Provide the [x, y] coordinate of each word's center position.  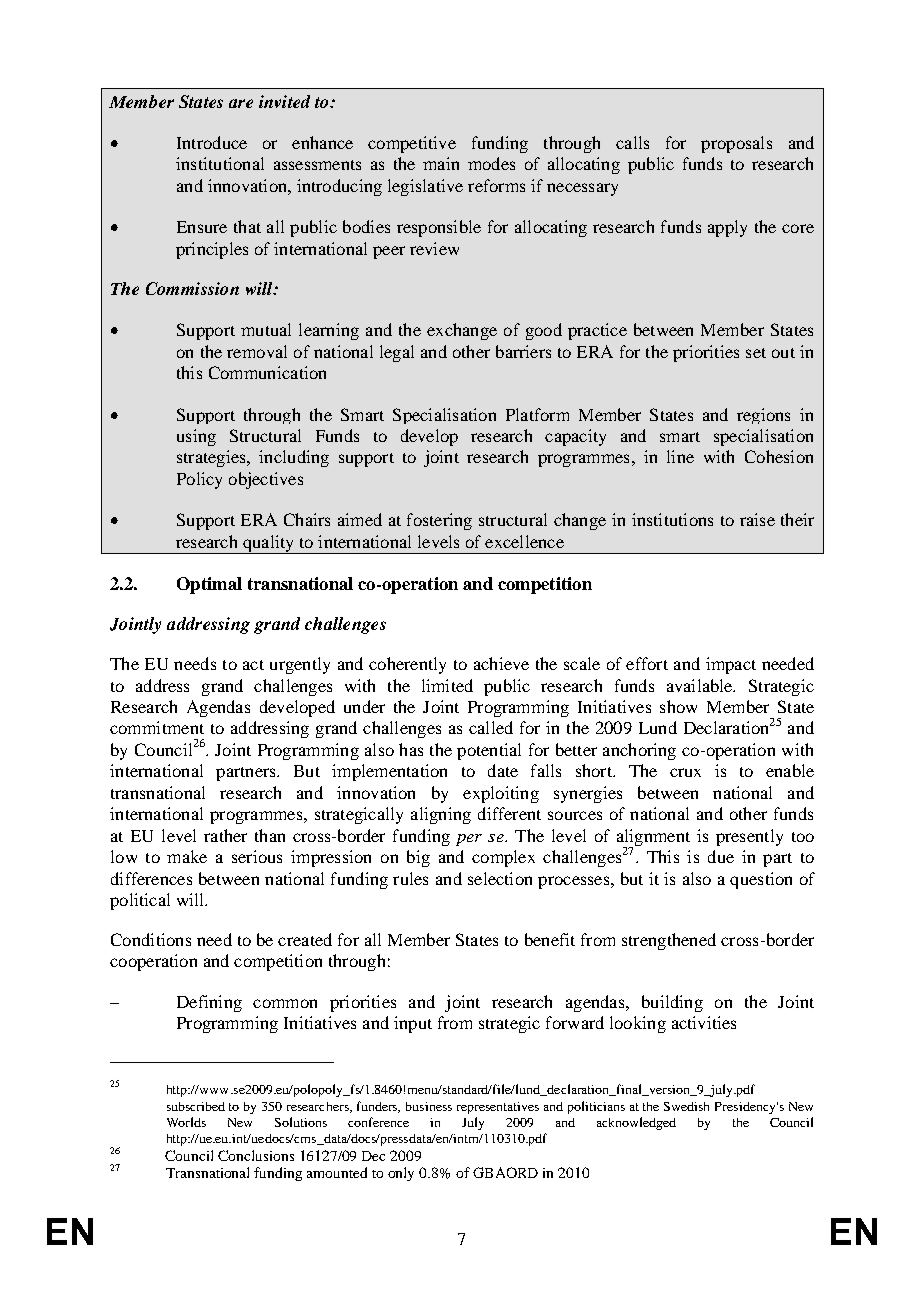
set [756, 353]
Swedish [686, 1106]
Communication [267, 372]
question [761, 880]
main [441, 163]
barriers [523, 351]
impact [731, 665]
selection [500, 878]
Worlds [186, 1122]
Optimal [209, 585]
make [187, 856]
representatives [498, 1108]
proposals [736, 144]
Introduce [212, 142]
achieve [501, 663]
